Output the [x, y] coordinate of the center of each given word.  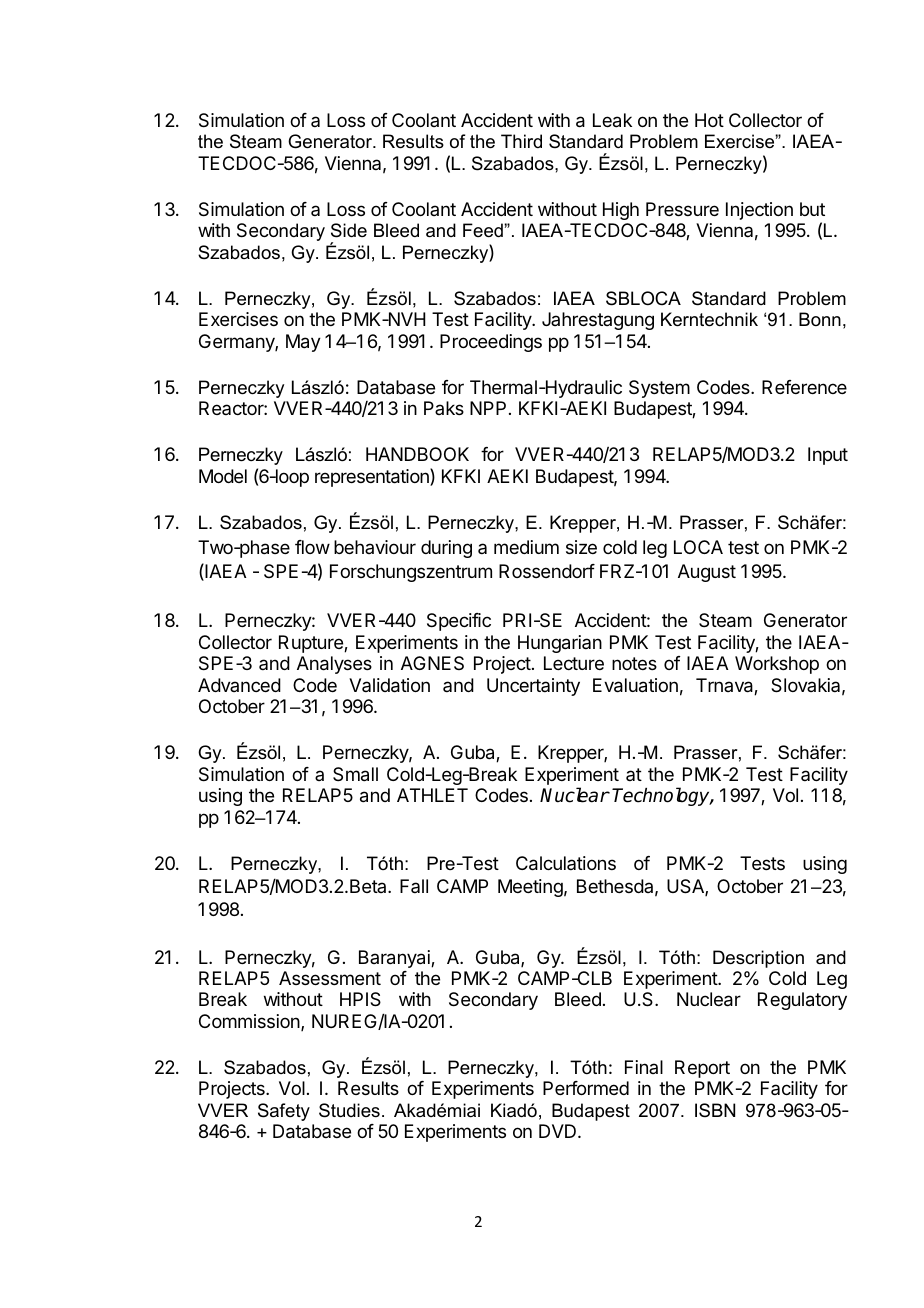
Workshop [777, 665]
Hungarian [560, 644]
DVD [559, 1131]
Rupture [312, 644]
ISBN [715, 1110]
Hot [709, 120]
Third [521, 141]
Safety [284, 1112]
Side [349, 230]
